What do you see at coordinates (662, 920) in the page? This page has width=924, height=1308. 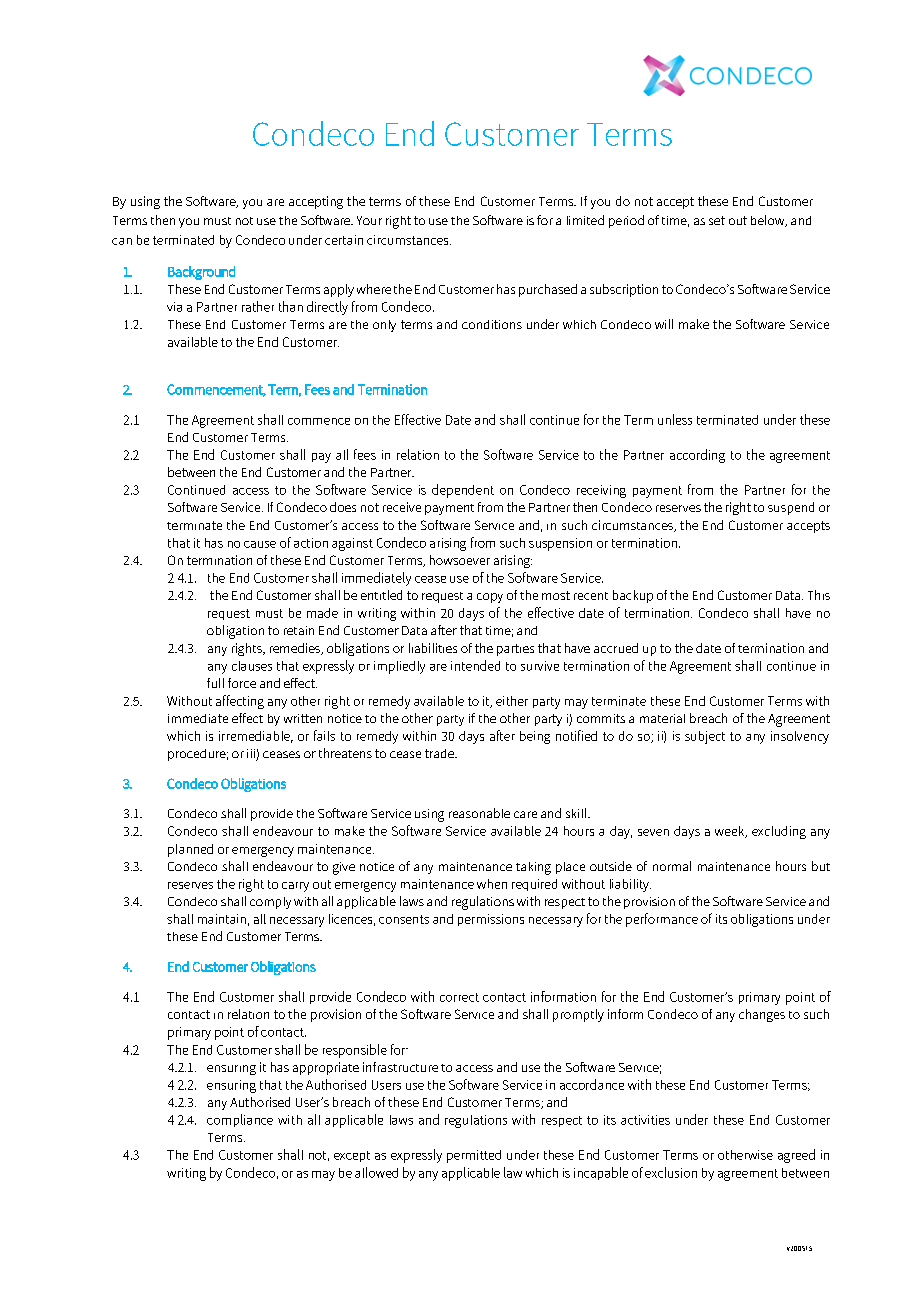 I see `performance` at bounding box center [662, 920].
